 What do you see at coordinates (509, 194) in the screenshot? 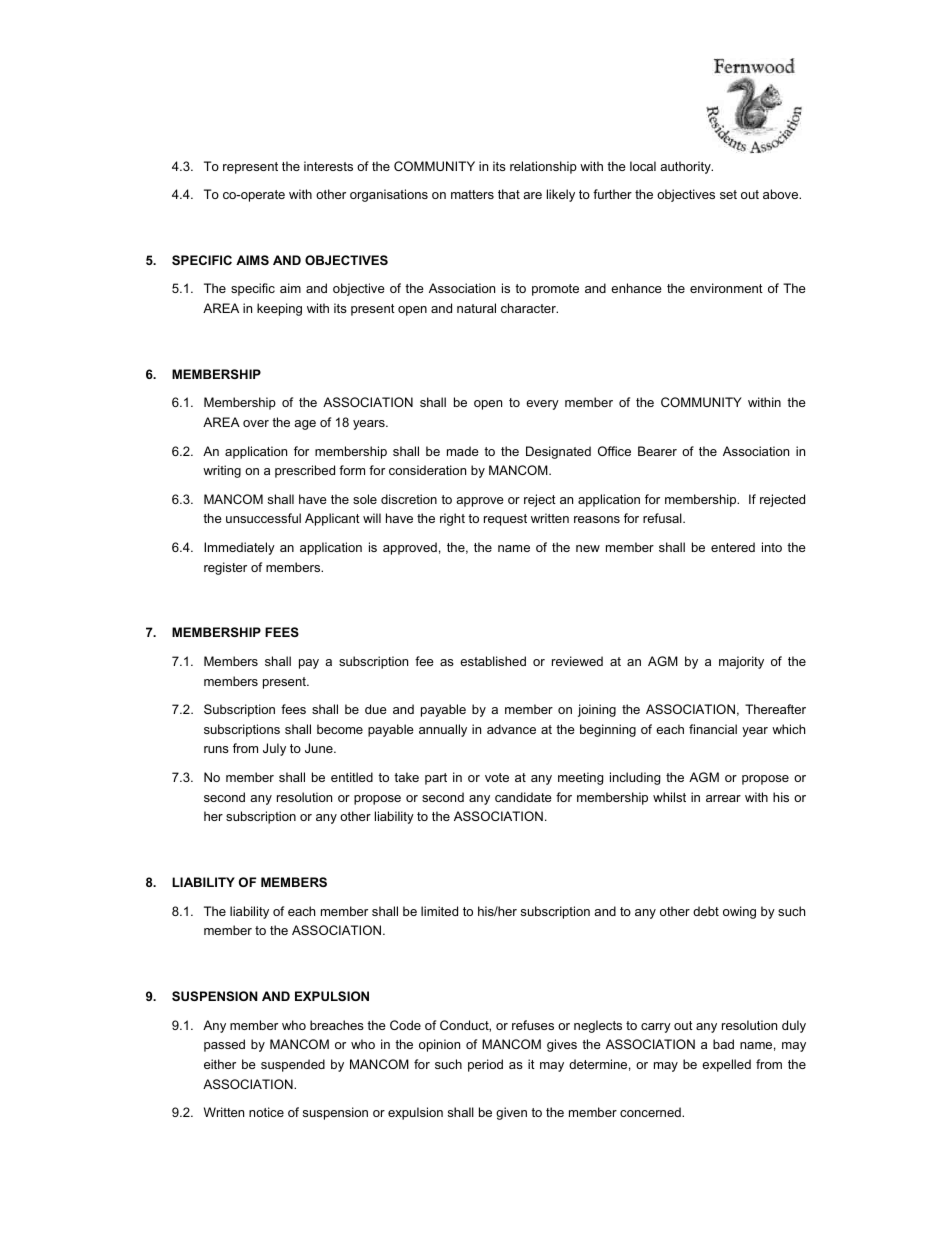
I see `that` at bounding box center [509, 194].
